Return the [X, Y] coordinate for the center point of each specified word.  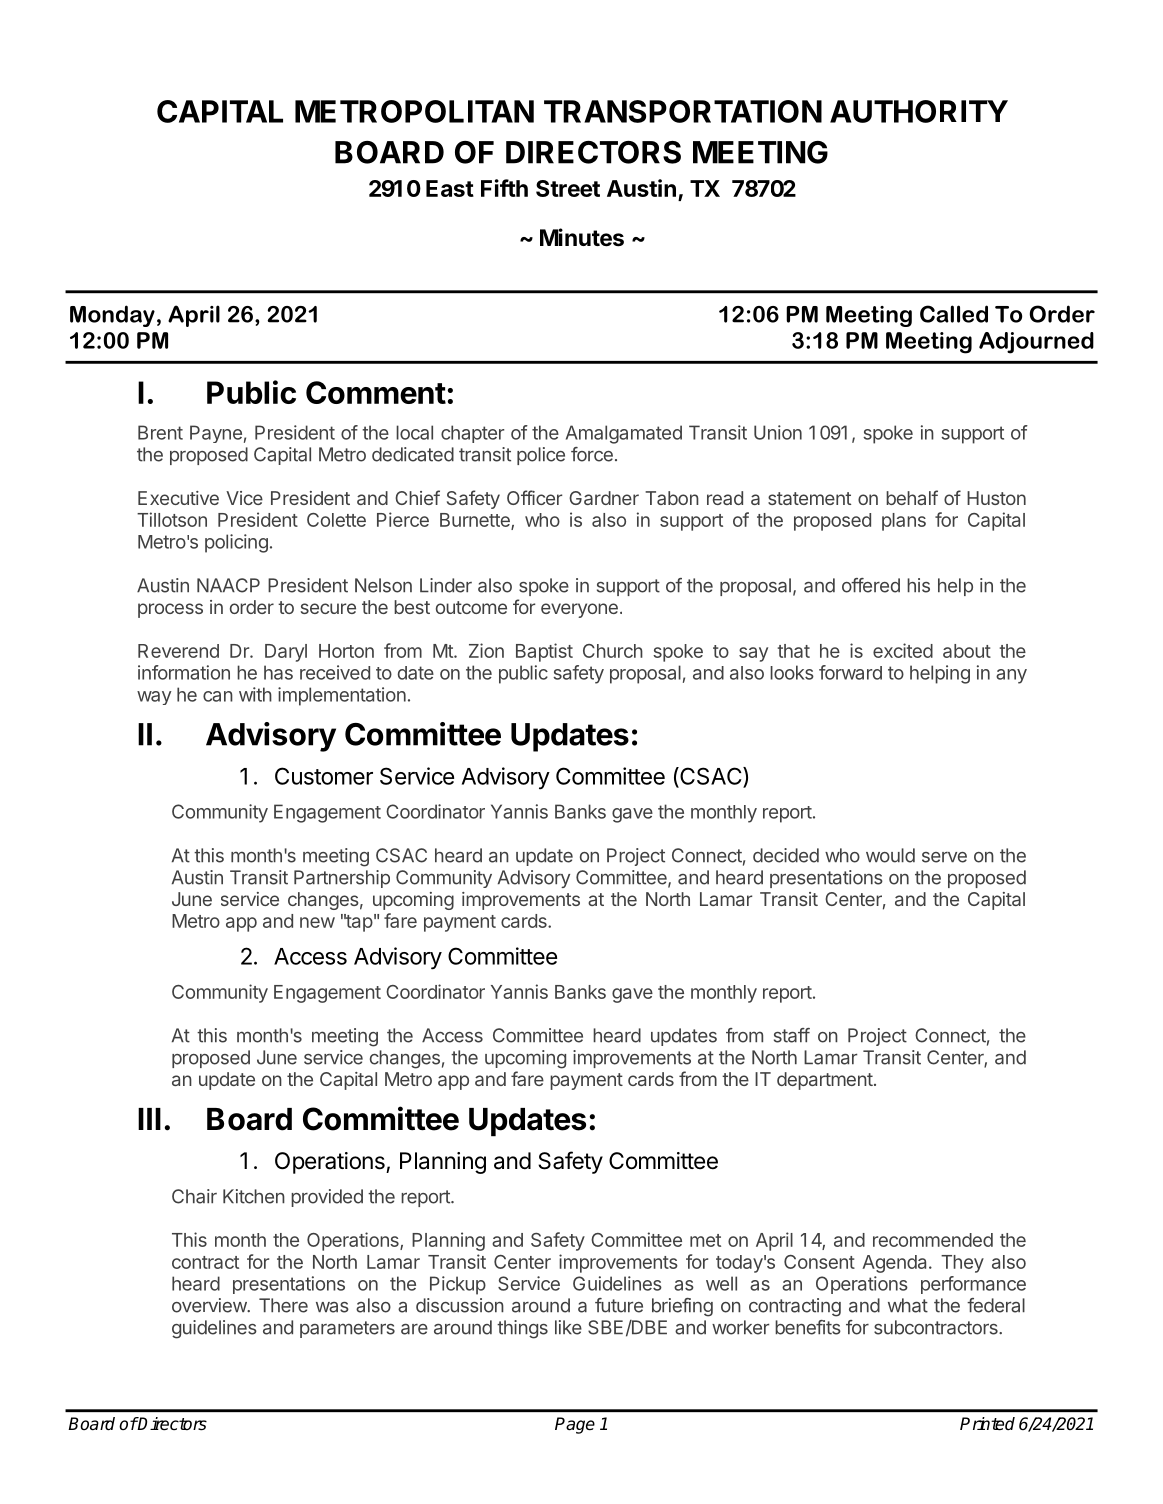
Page [575, 1425]
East [450, 188]
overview [210, 1305]
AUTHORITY [919, 111]
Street [568, 188]
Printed [987, 1424]
